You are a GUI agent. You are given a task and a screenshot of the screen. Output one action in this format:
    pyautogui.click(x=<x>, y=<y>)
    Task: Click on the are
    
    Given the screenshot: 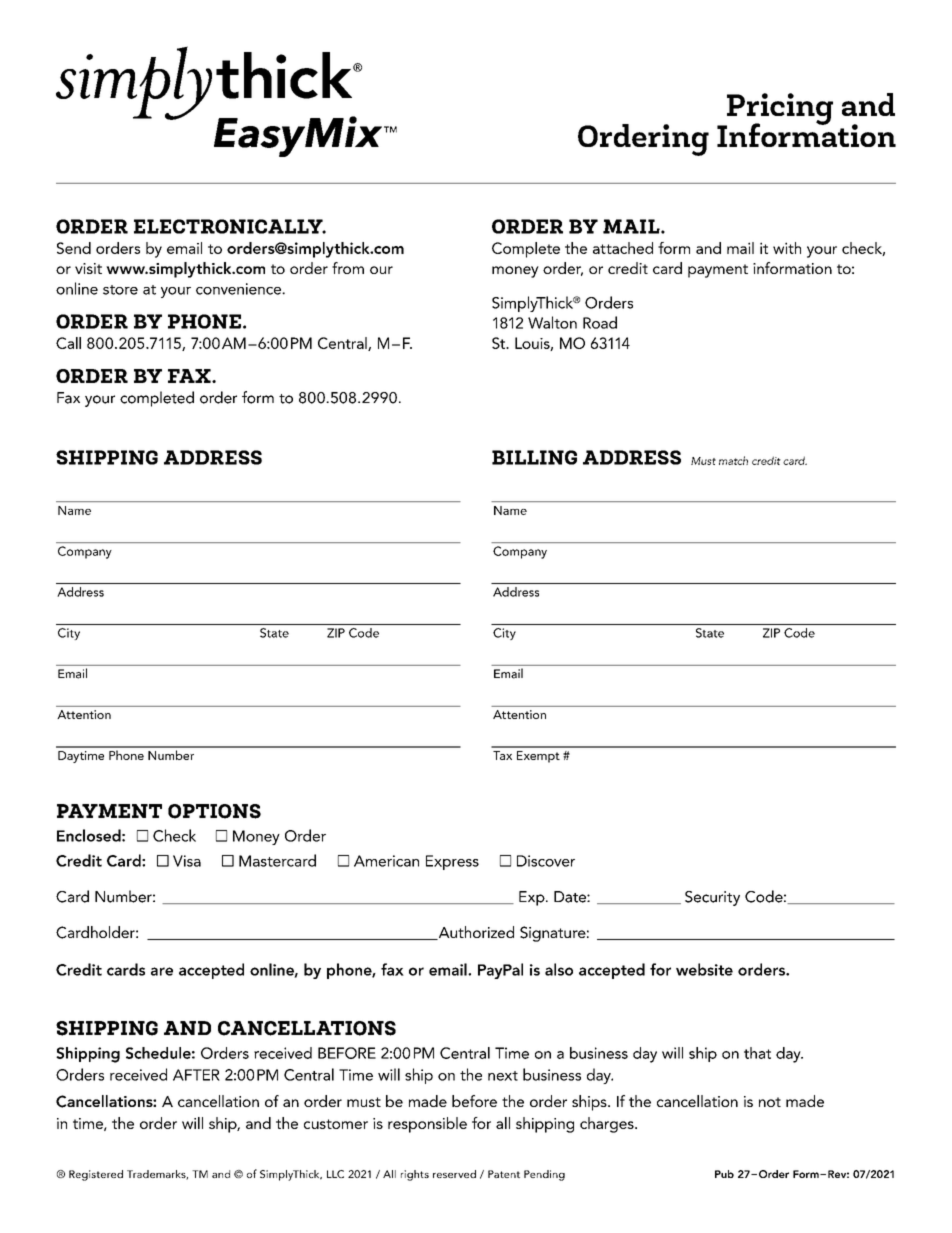 What is the action you would take?
    pyautogui.click(x=162, y=971)
